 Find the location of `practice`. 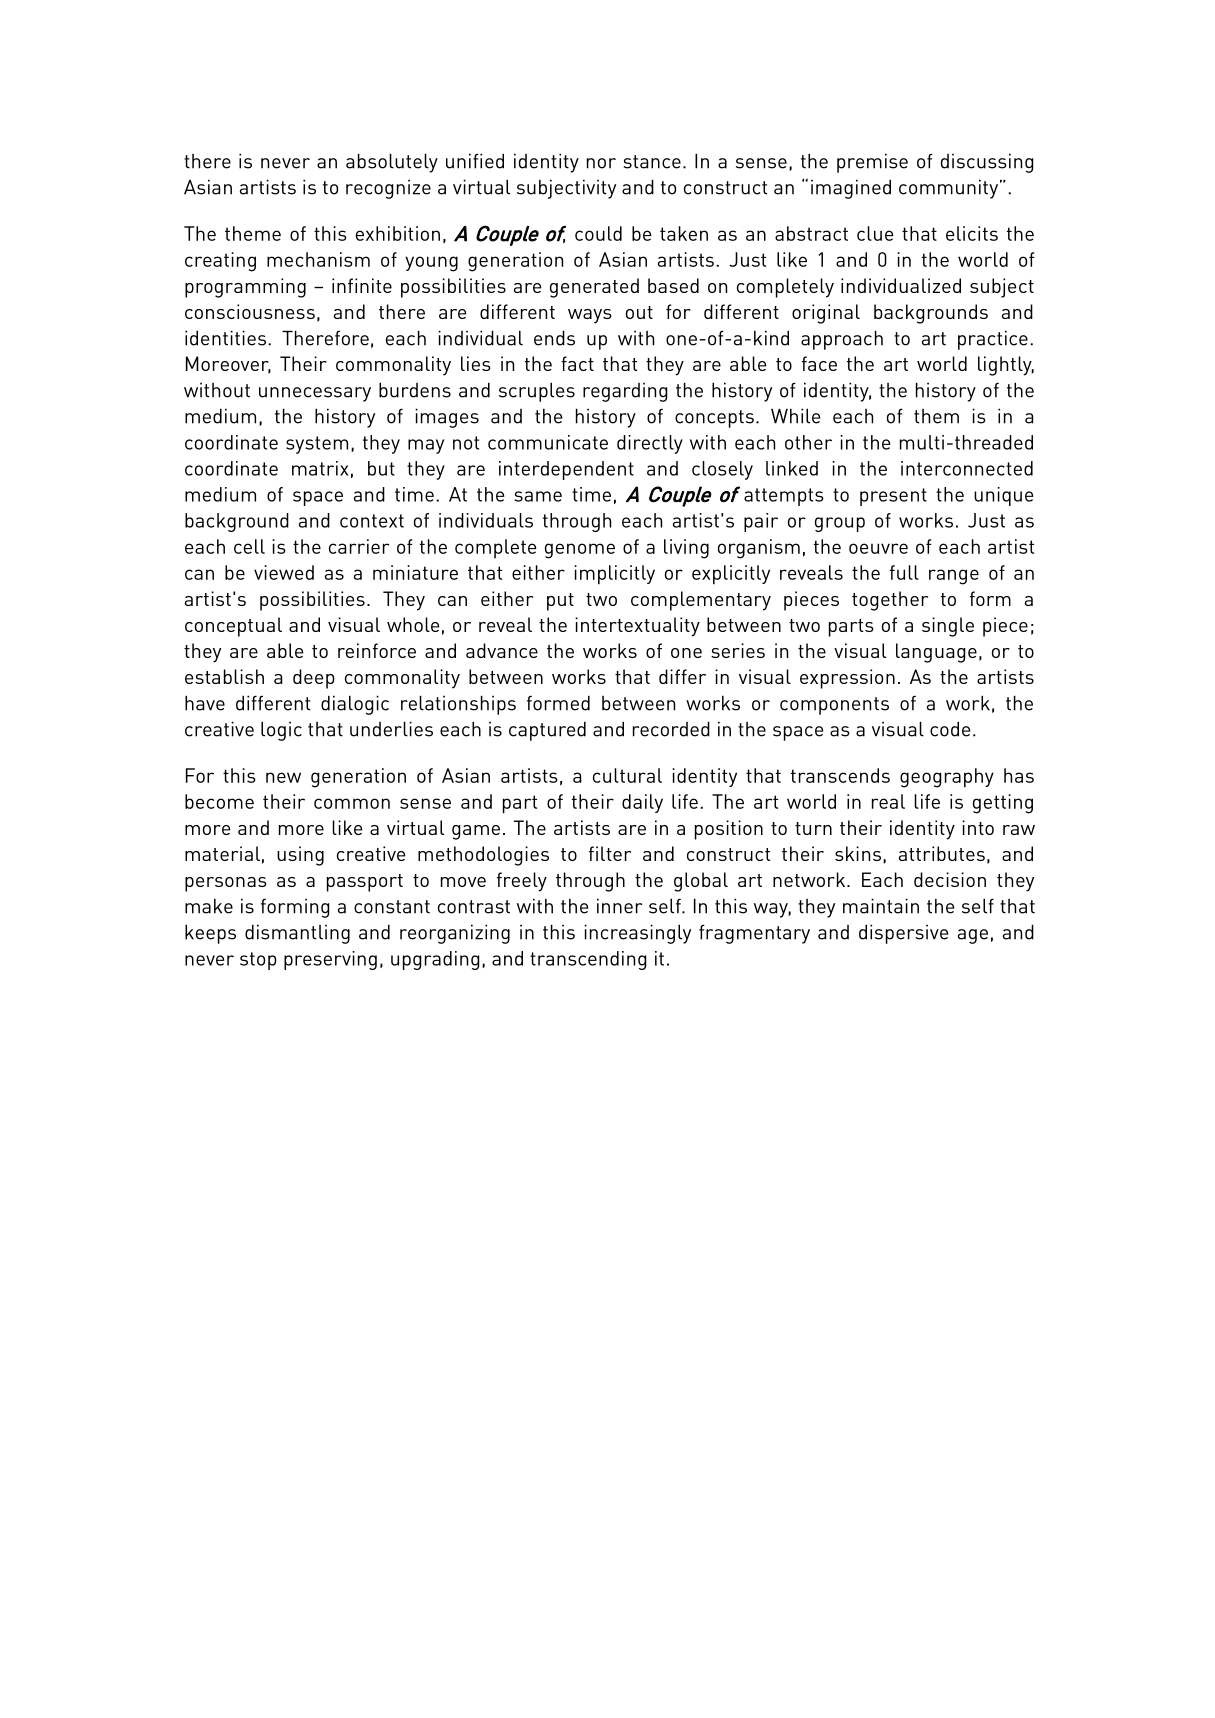

practice is located at coordinates (993, 340).
